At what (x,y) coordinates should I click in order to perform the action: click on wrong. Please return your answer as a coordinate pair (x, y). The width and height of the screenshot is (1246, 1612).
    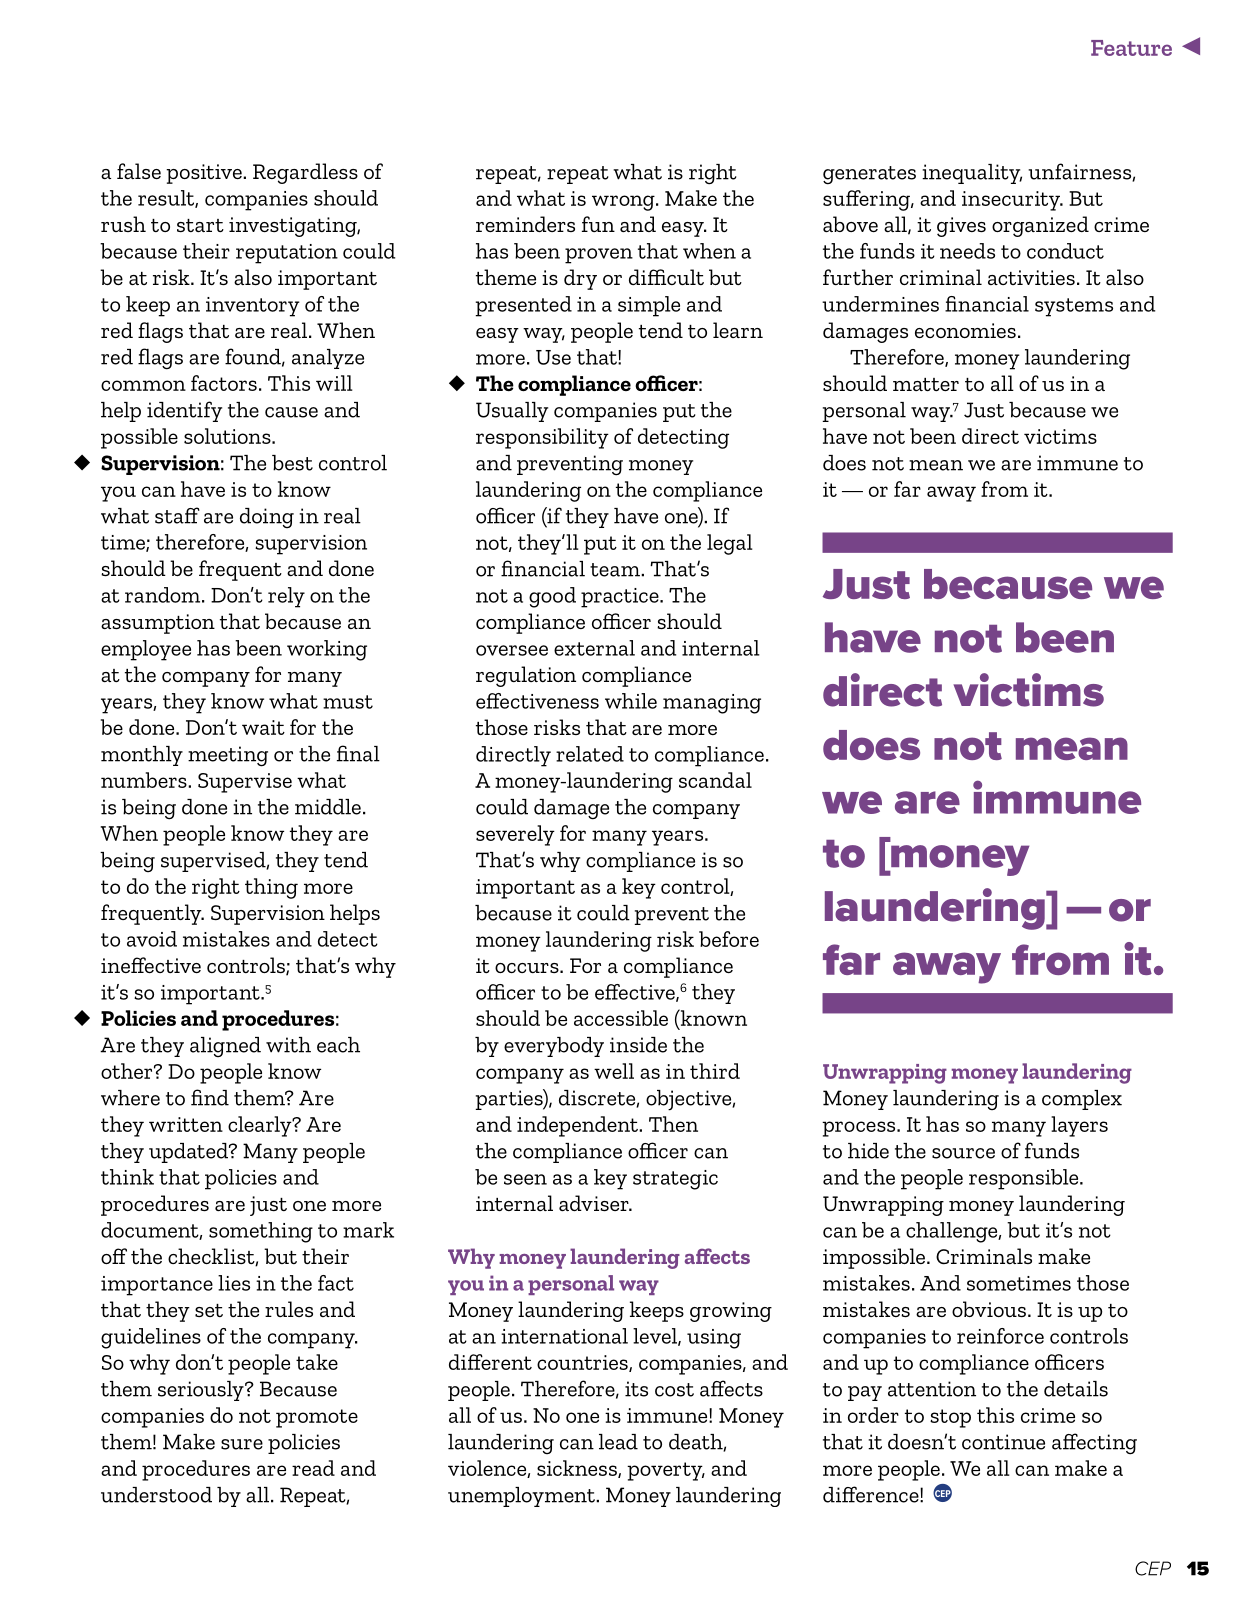
    Looking at the image, I should click on (624, 203).
